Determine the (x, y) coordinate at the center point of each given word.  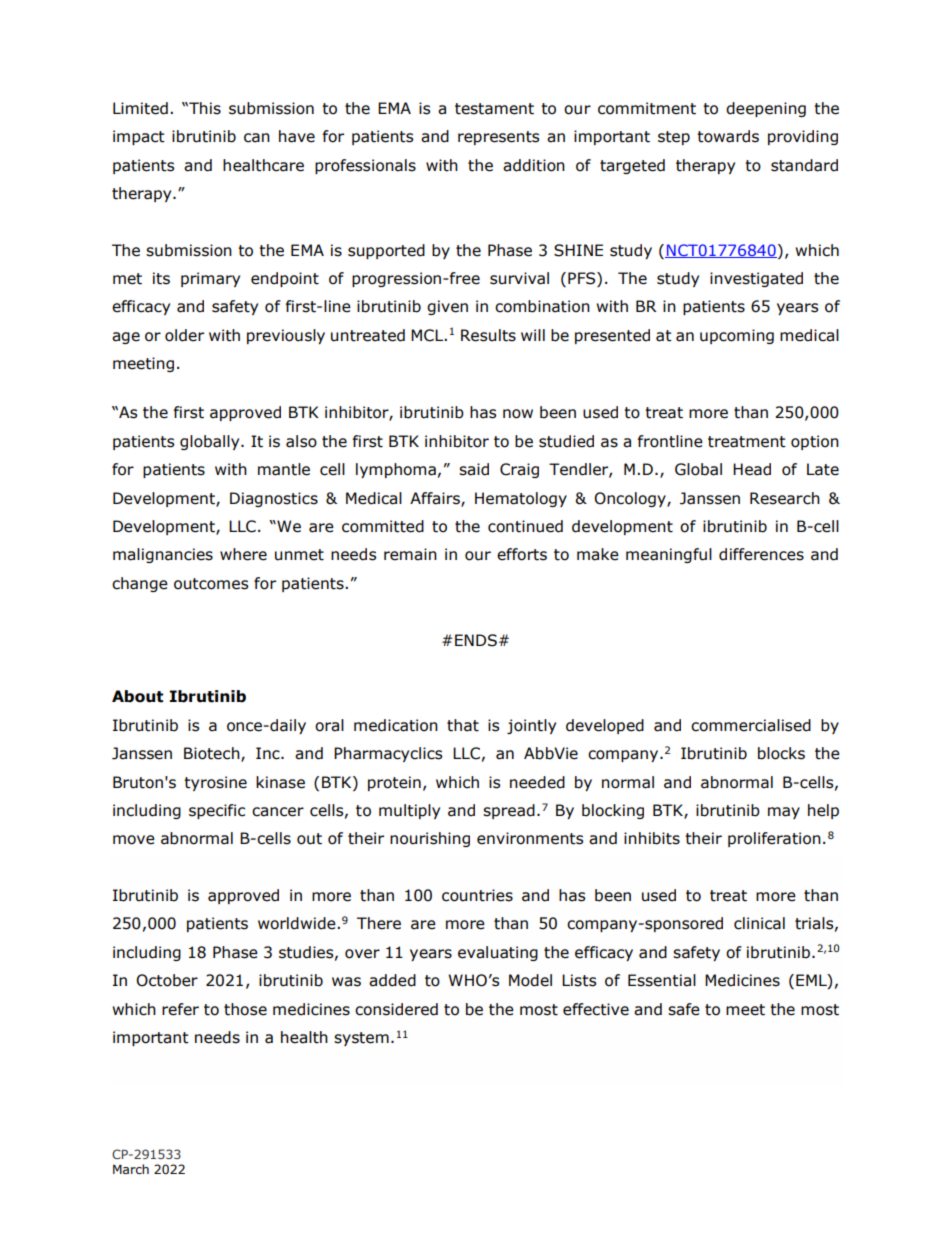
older (184, 335)
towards (728, 136)
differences (761, 554)
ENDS (476, 640)
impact (139, 137)
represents (498, 138)
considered (396, 1009)
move (134, 840)
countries (477, 895)
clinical (759, 923)
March (131, 1169)
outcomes (211, 584)
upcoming (737, 336)
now (518, 414)
